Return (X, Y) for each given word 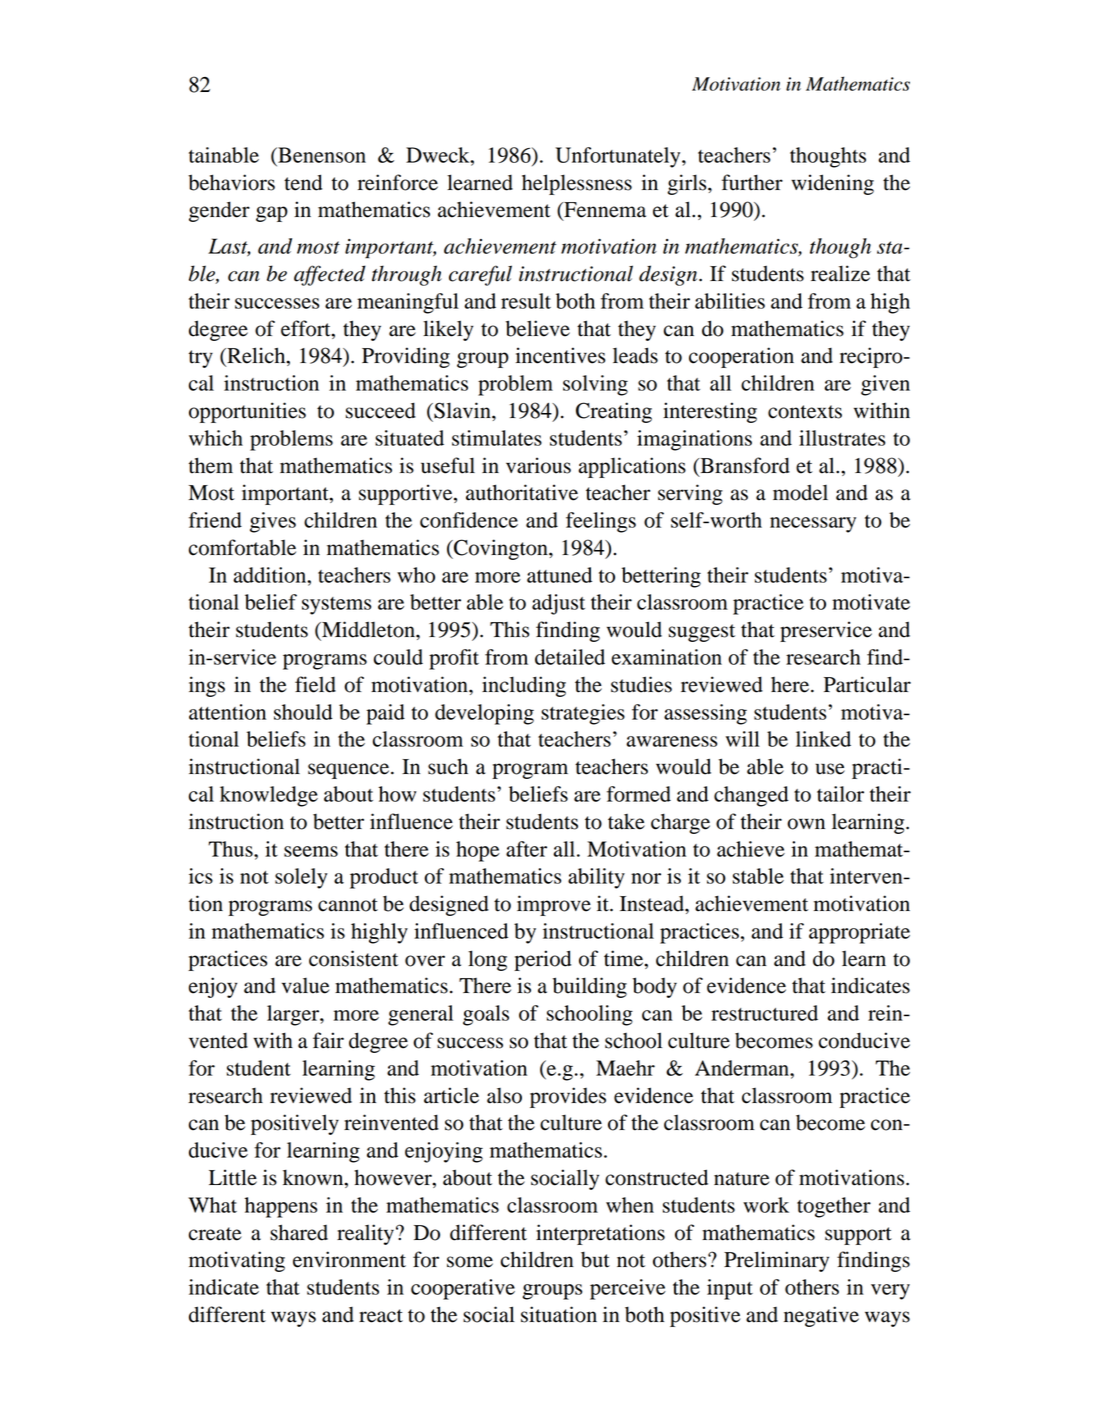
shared (299, 1232)
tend (303, 182)
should (303, 712)
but (595, 1260)
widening (832, 184)
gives (273, 522)
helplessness (577, 184)
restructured (764, 1013)
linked (823, 739)
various (538, 465)
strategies (583, 714)
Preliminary (776, 1261)
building (590, 987)
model (800, 493)
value (305, 986)
